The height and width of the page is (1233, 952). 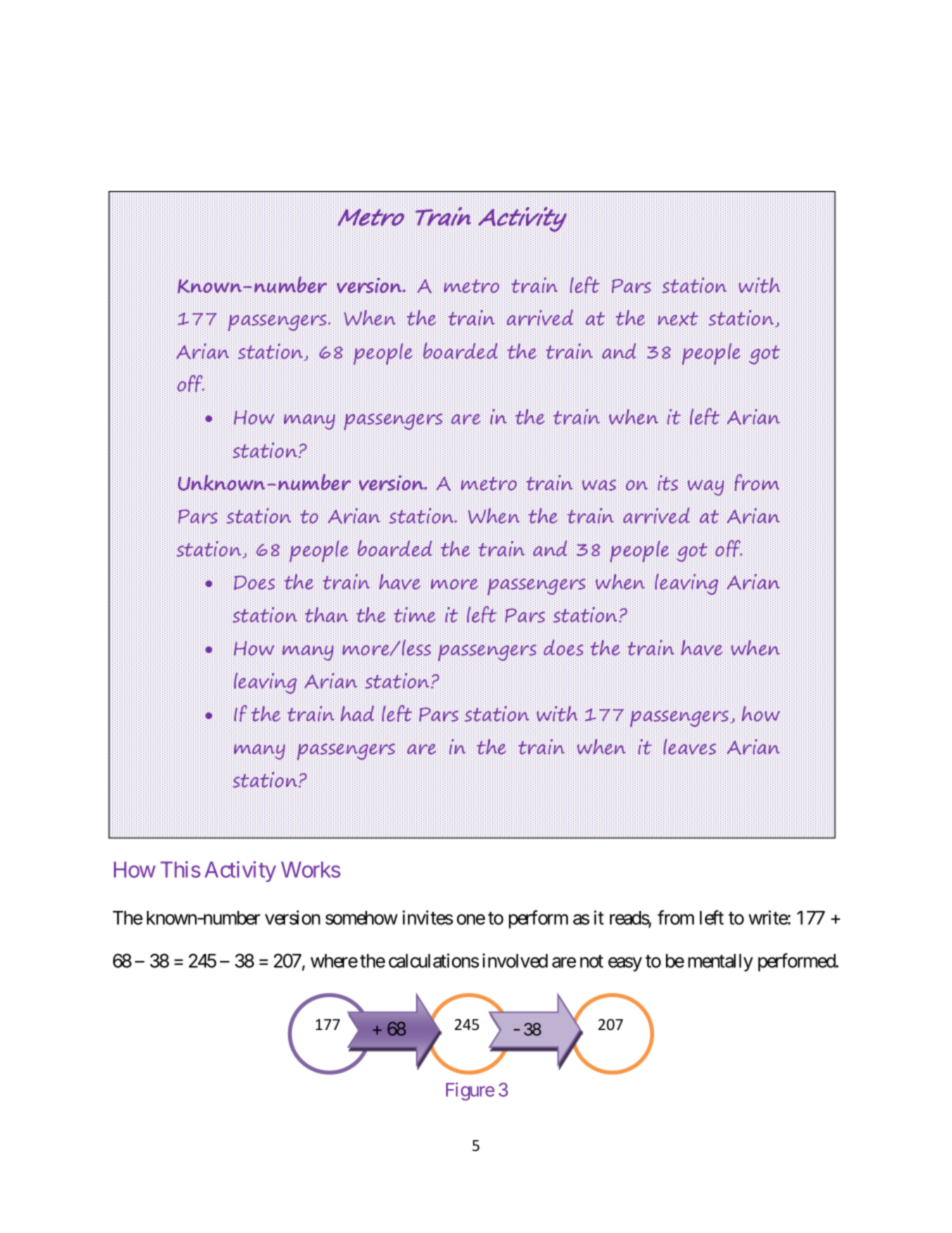 I want to click on not, so click(x=591, y=961).
